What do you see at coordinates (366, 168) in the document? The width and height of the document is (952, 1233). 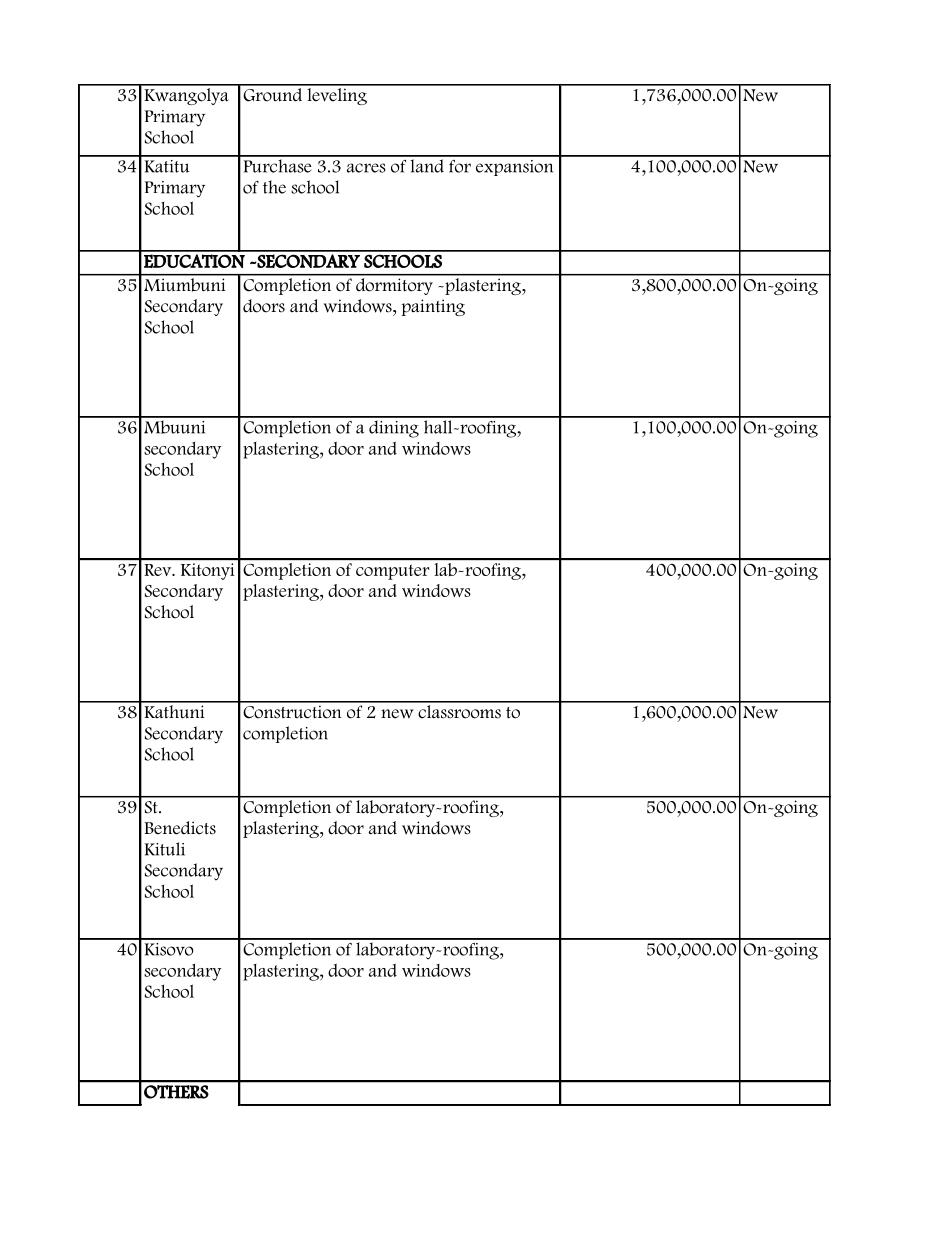 I see `acres` at bounding box center [366, 168].
